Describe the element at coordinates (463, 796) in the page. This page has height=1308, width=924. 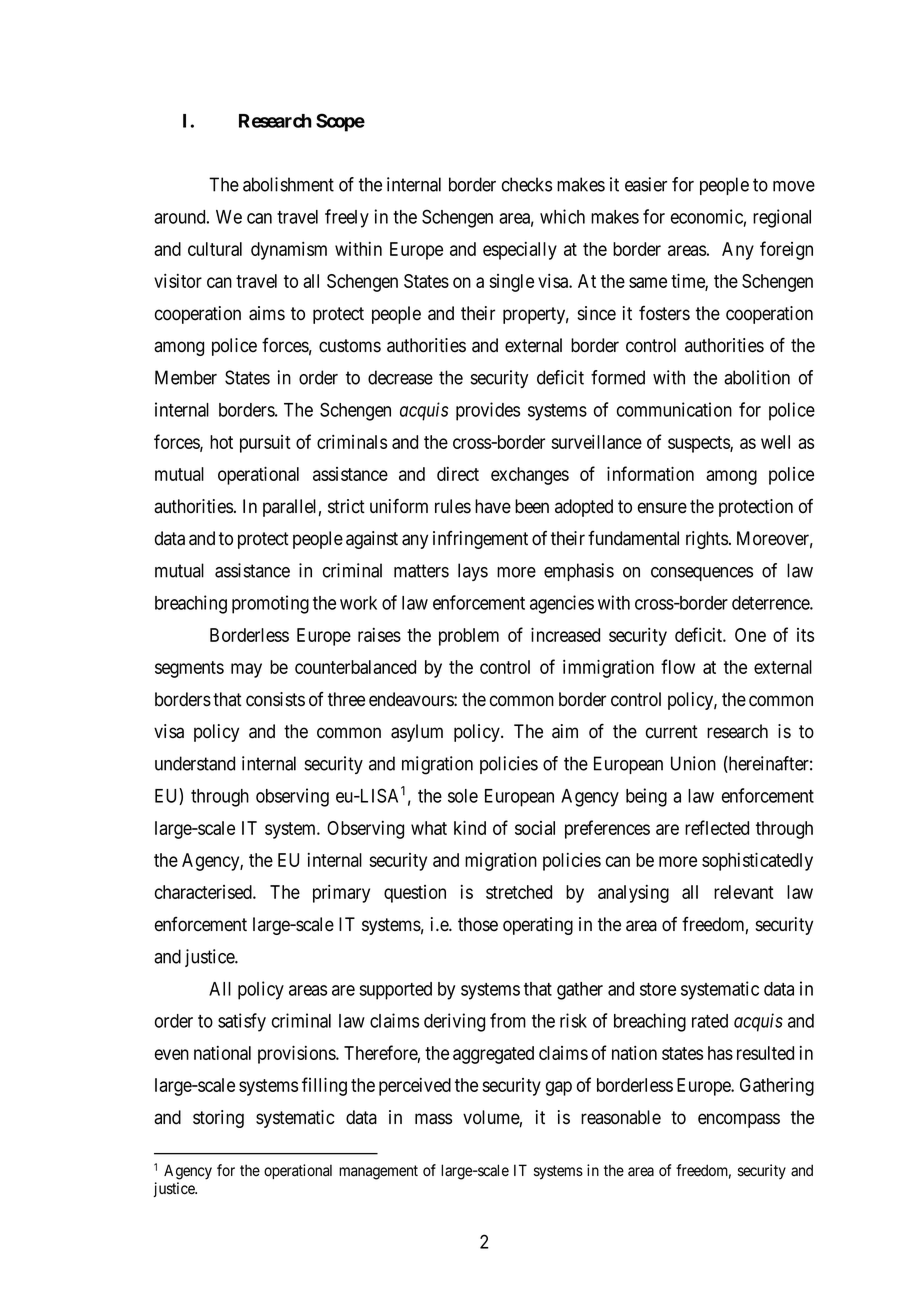
I see `sole` at that location.
